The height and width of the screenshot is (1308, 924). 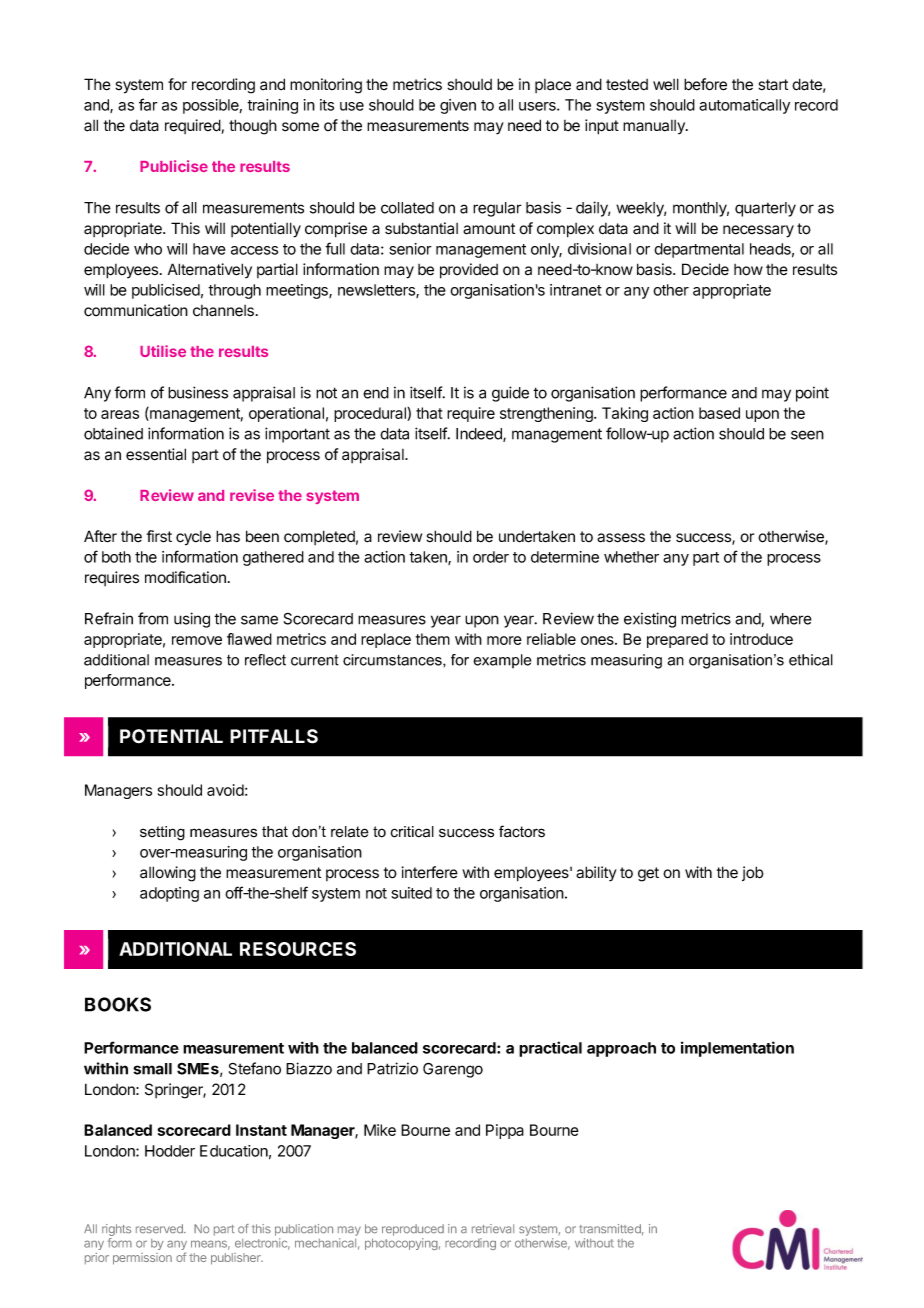 I want to click on automatically, so click(x=744, y=106).
